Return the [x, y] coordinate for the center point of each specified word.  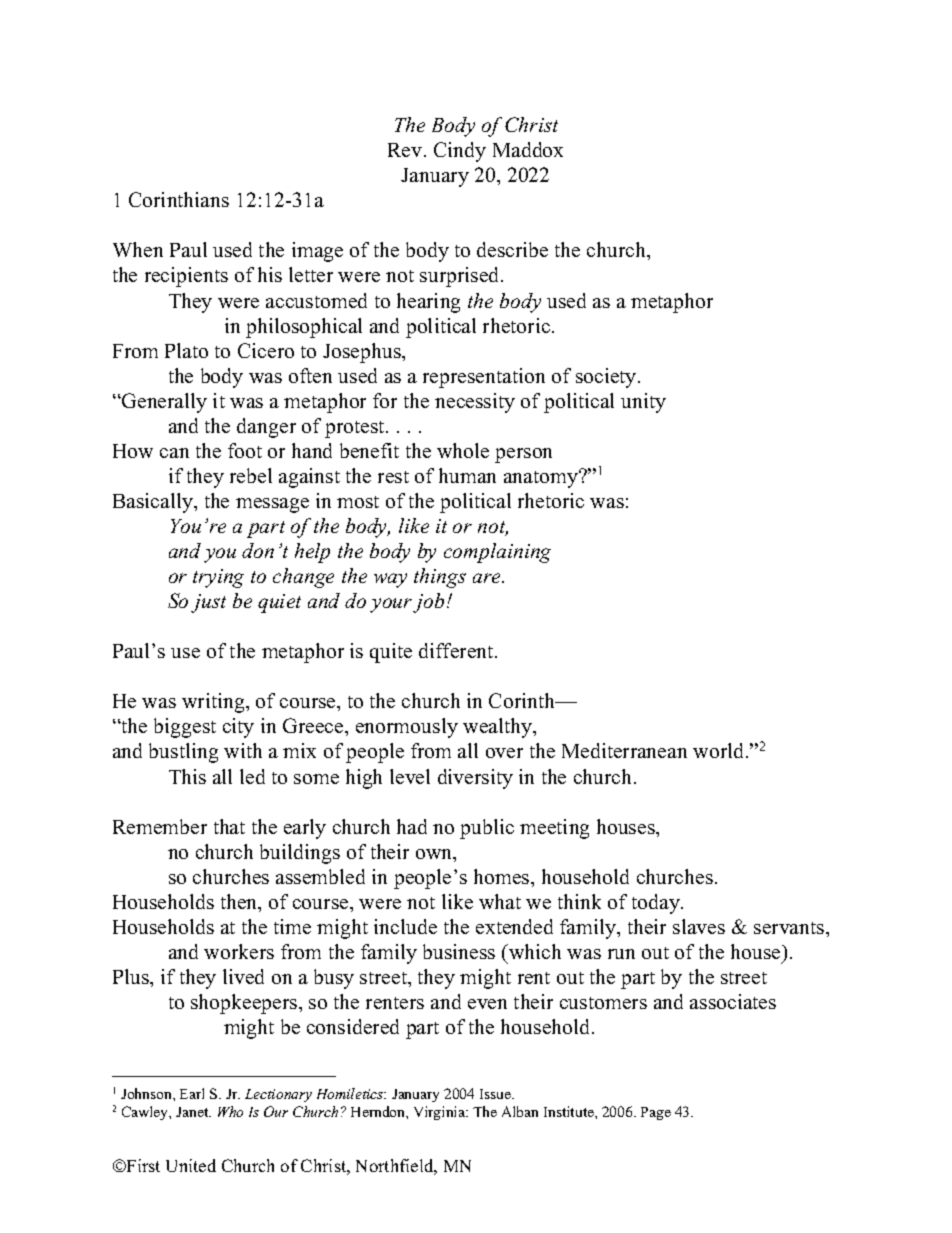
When [138, 249]
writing [214, 703]
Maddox [528, 149]
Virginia [441, 1113]
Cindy [460, 152]
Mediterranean [624, 750]
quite [391, 653]
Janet [193, 1112]
